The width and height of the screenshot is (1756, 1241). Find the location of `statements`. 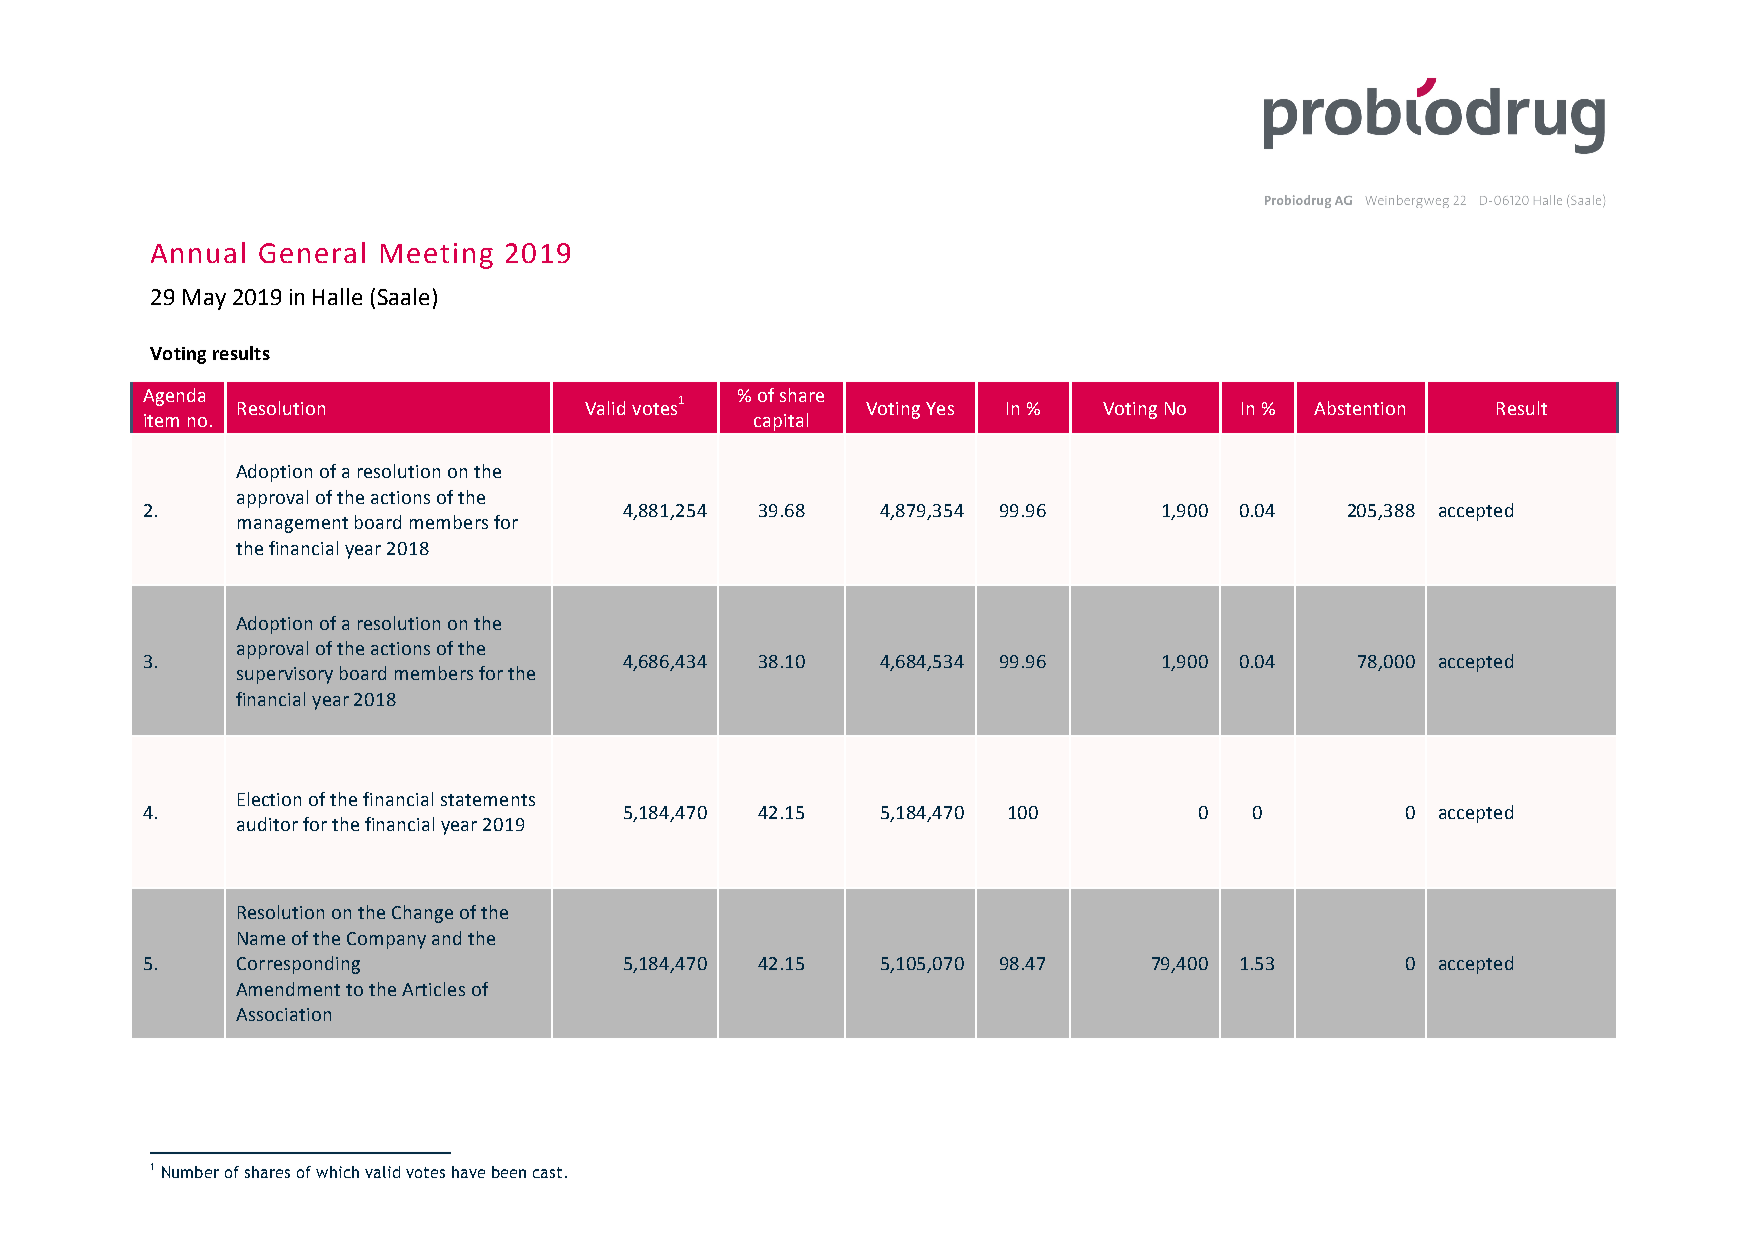

statements is located at coordinates (488, 800).
